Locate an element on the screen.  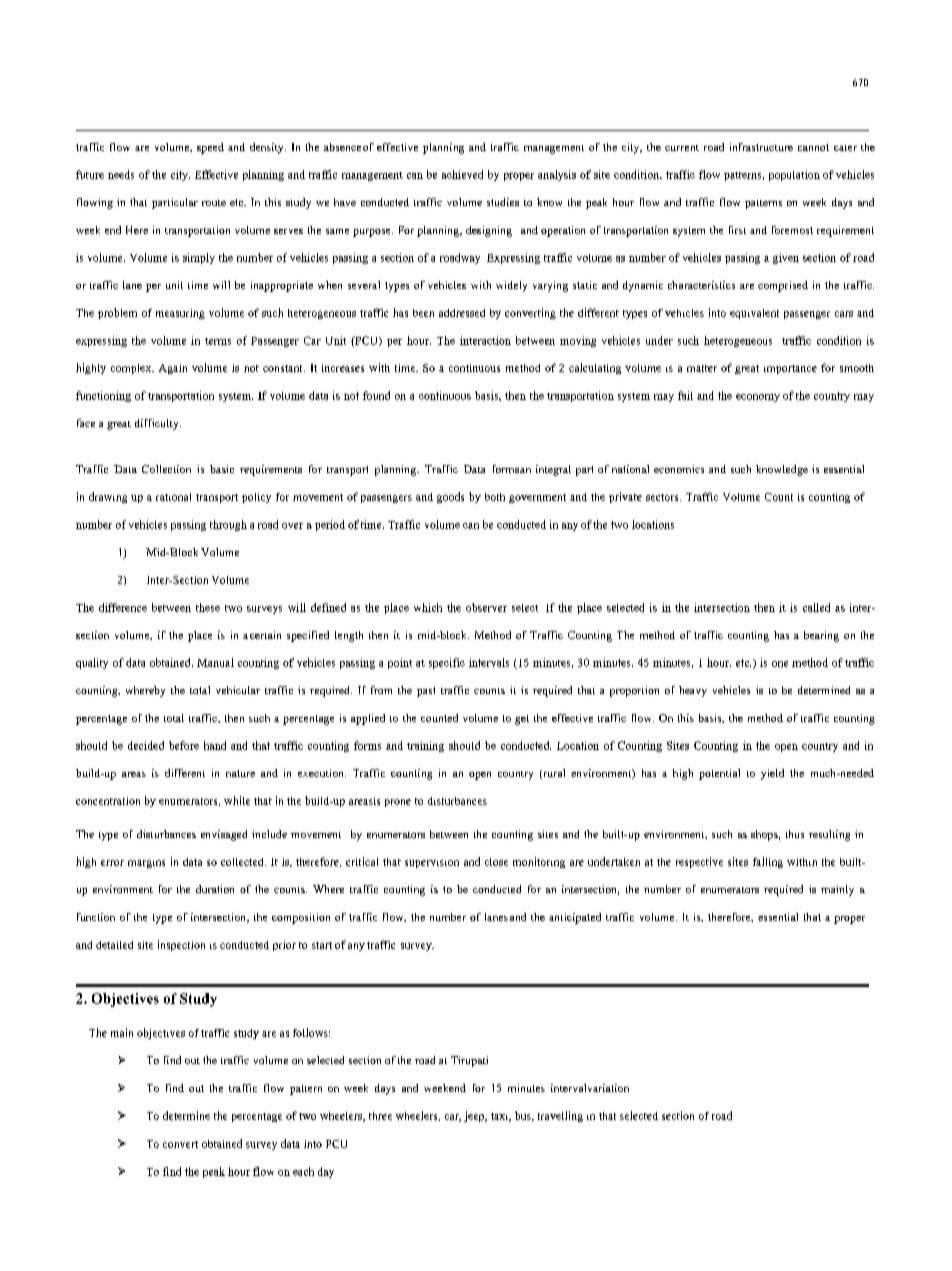
route is located at coordinates (214, 203).
